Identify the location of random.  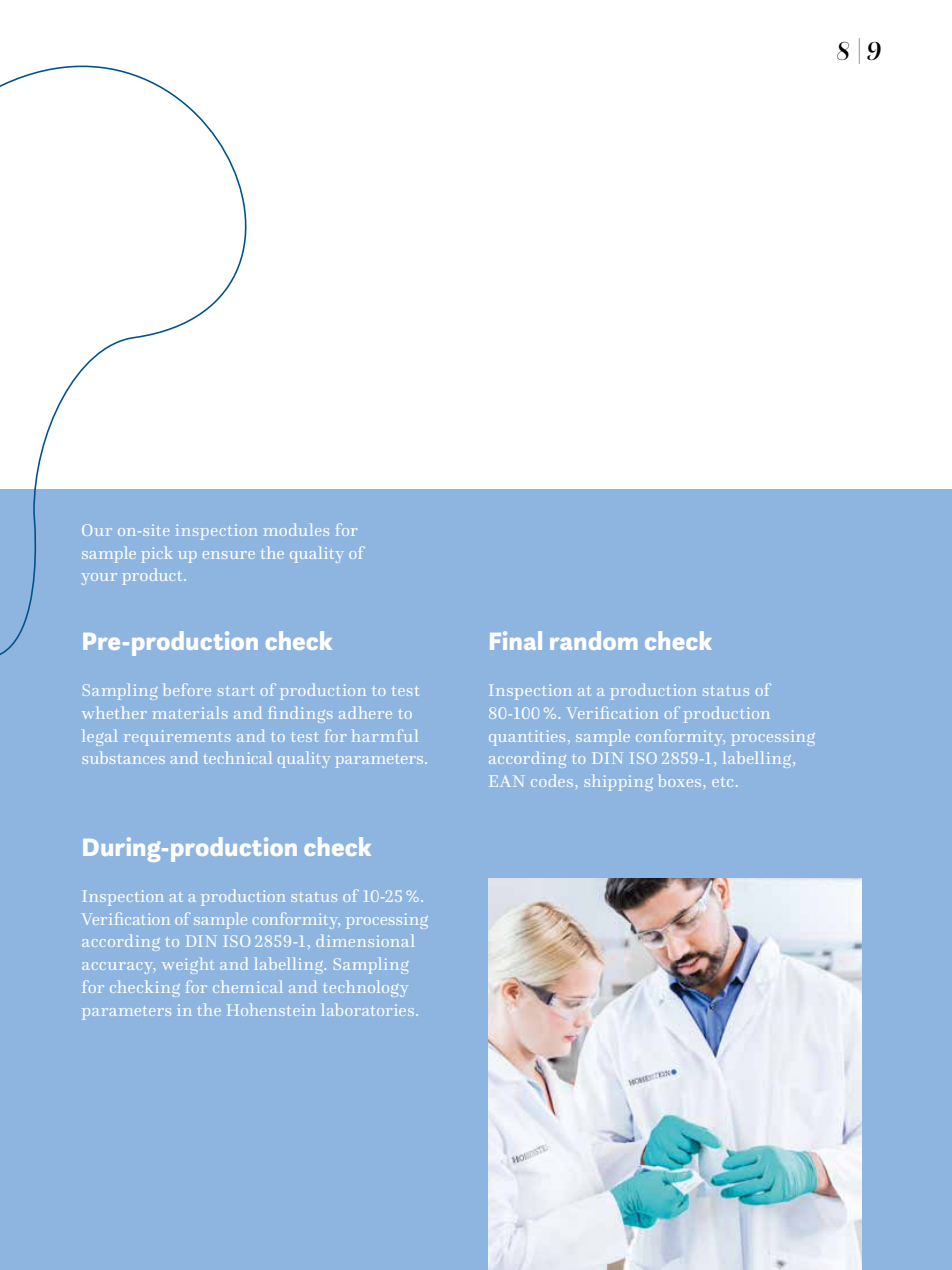
(593, 640).
